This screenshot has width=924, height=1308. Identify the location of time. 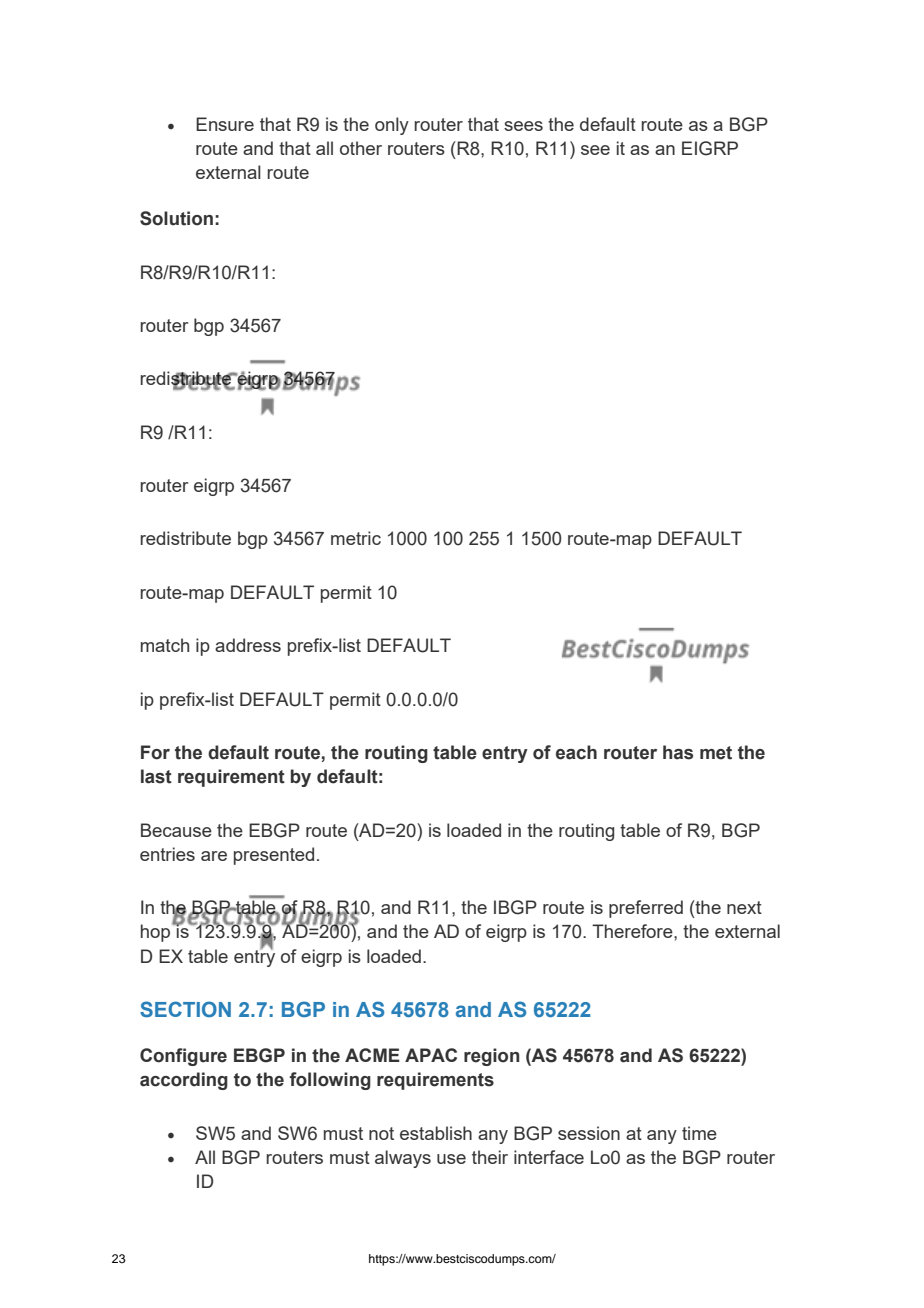
(699, 1133).
